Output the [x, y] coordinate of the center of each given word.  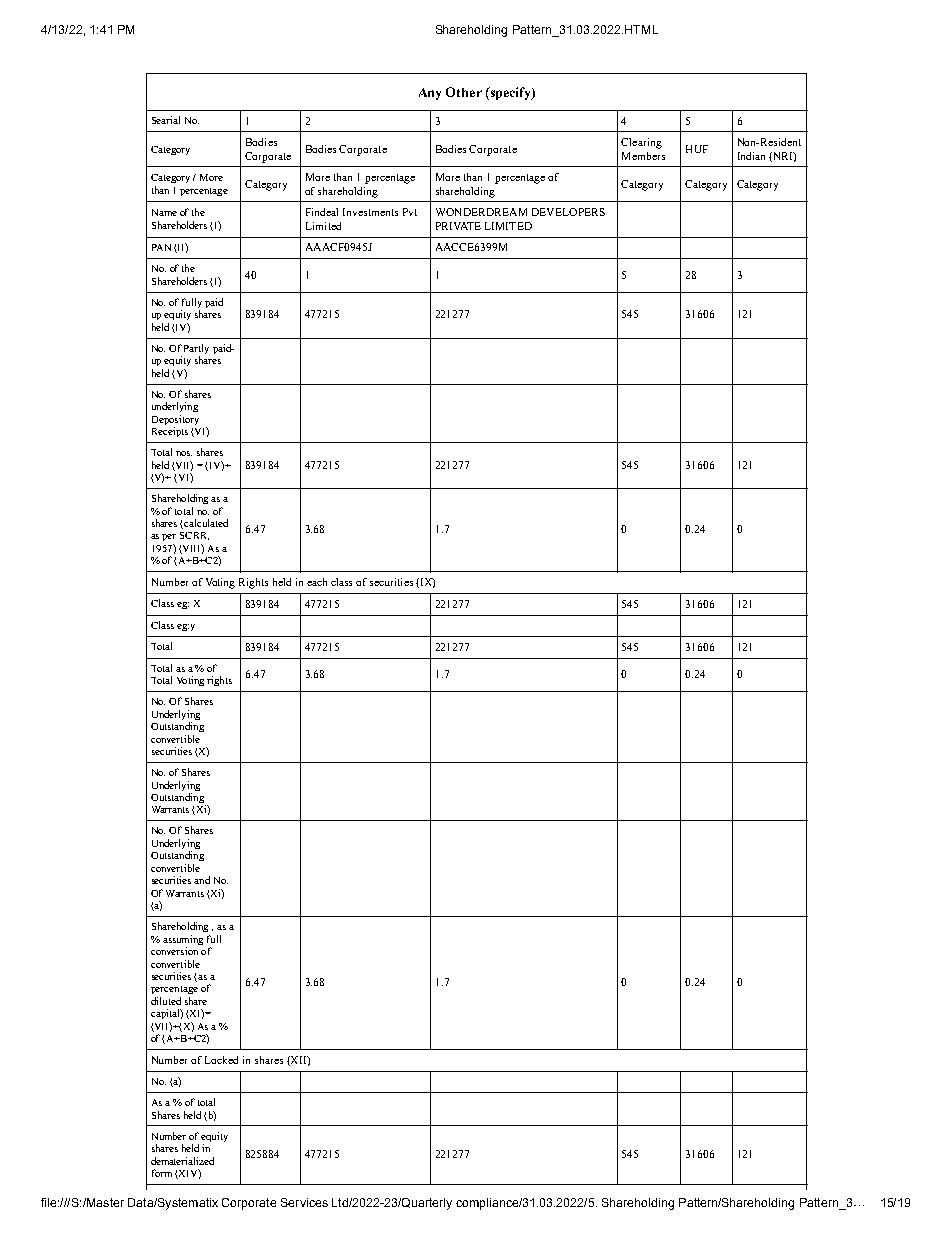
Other [464, 92]
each [317, 582]
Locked [221, 1060]
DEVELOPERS [568, 212]
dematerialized [182, 1161]
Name [164, 212]
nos [184, 453]
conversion [174, 951]
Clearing [641, 143]
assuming [183, 940]
